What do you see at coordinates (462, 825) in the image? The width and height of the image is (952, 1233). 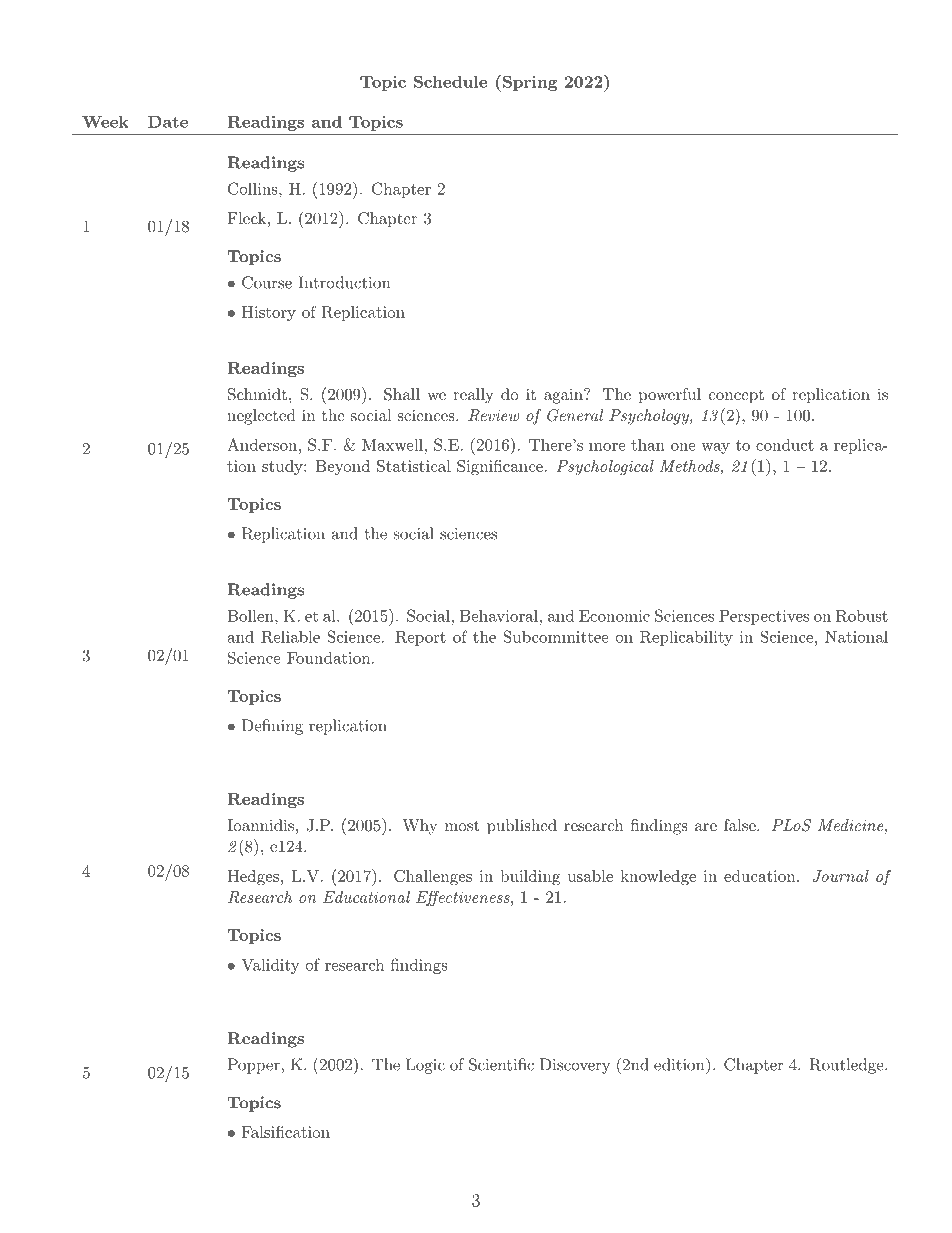 I see `most` at bounding box center [462, 825].
